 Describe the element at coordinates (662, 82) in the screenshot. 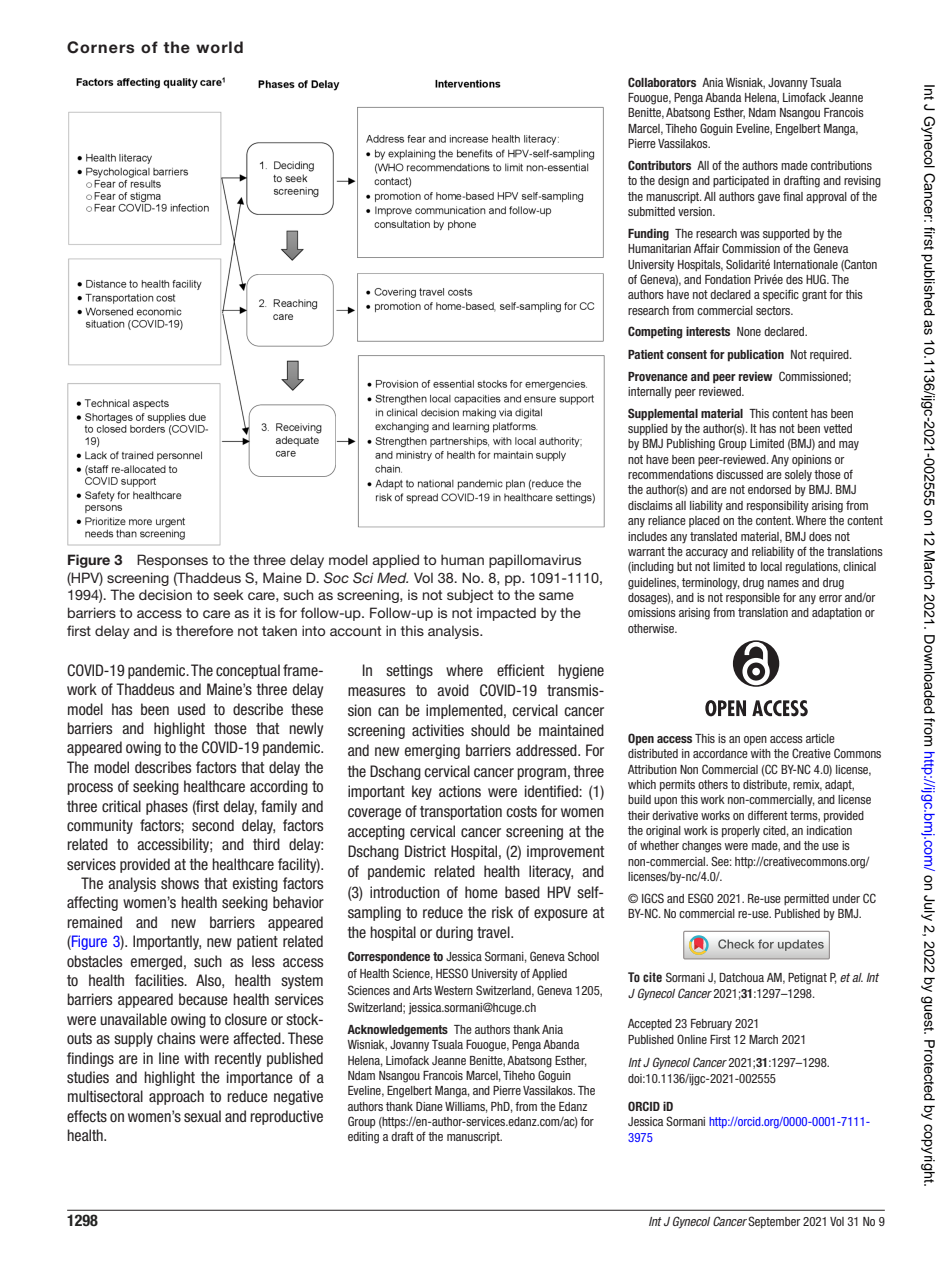

I see `Collaborators` at that location.
